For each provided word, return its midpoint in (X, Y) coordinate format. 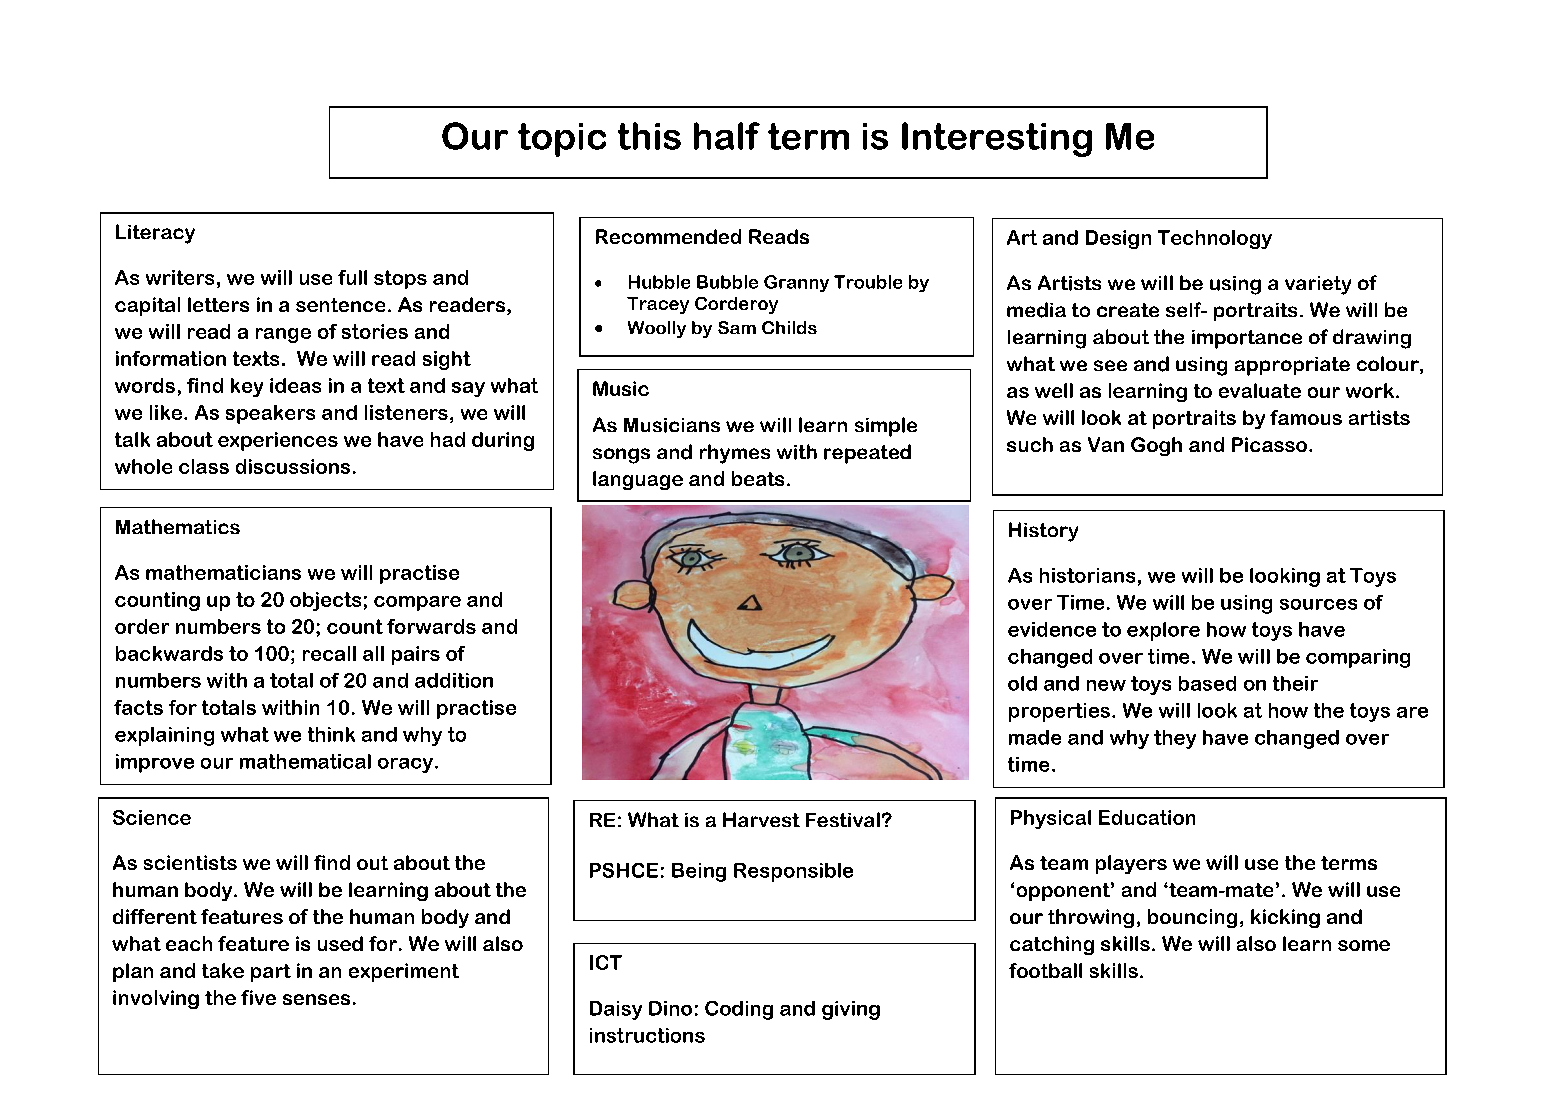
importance (1247, 339)
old (1022, 683)
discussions (293, 466)
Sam (737, 327)
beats (758, 478)
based (1207, 683)
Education (1147, 817)
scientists (190, 862)
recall (329, 653)
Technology (1215, 239)
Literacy (155, 234)
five (258, 997)
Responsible (793, 872)
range (283, 335)
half (727, 136)
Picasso (1269, 444)
